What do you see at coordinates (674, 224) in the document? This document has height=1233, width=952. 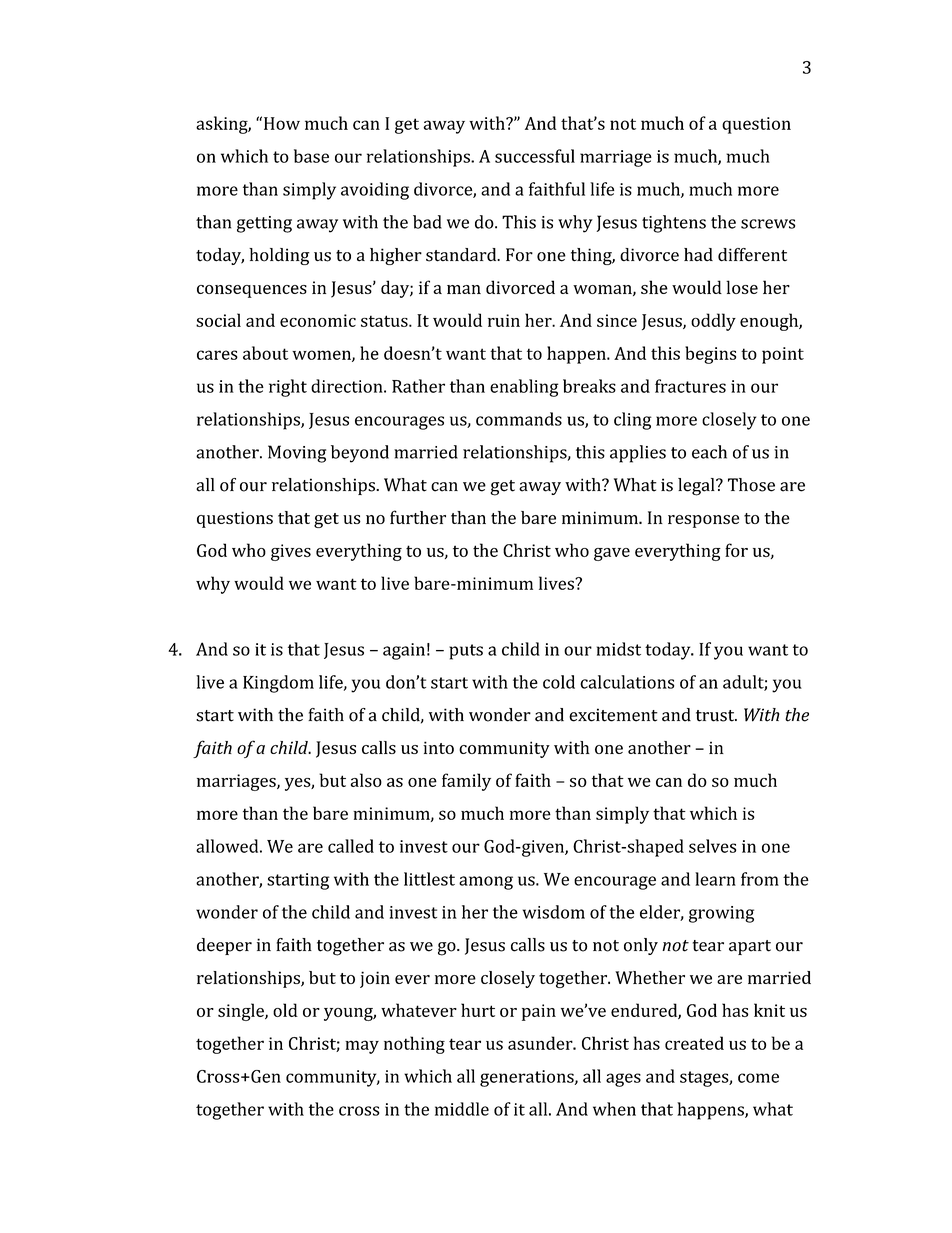 I see `tightens` at bounding box center [674, 224].
